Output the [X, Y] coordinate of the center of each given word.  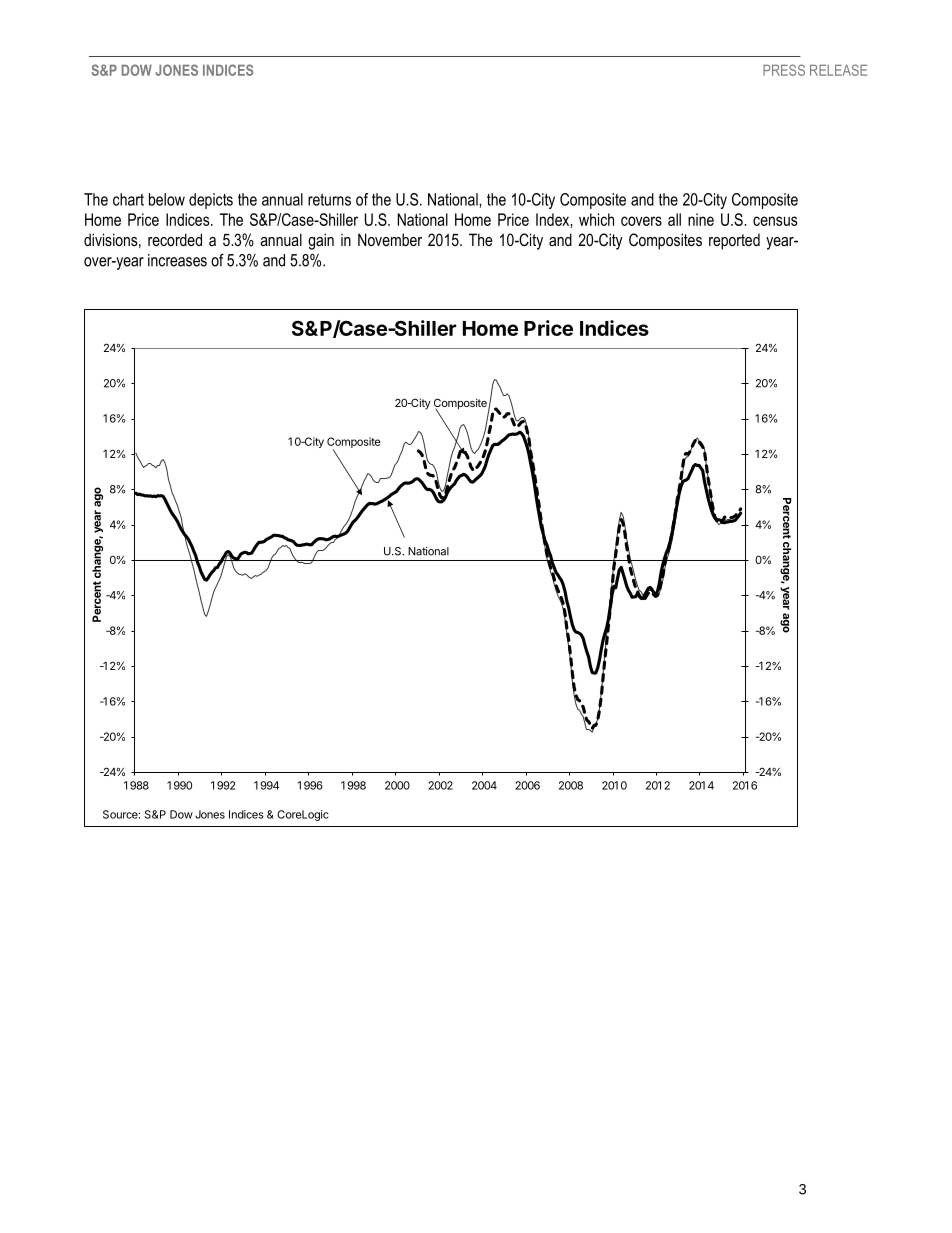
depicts [211, 201]
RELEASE [838, 70]
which [596, 219]
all [674, 219]
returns [329, 200]
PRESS [784, 70]
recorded [175, 239]
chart [128, 199]
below [167, 199]
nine [701, 219]
